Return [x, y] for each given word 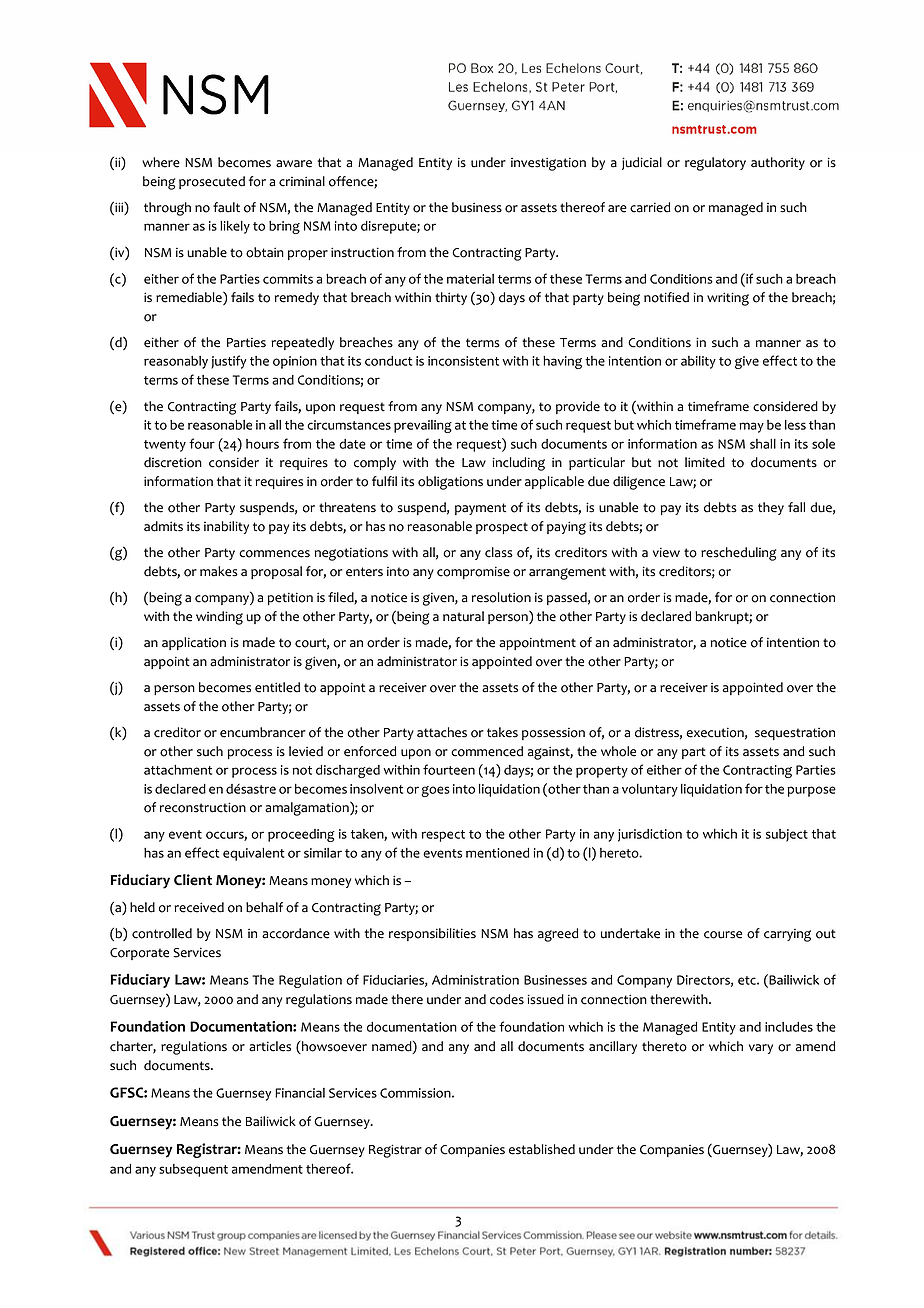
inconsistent [463, 361]
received [199, 907]
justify [229, 362]
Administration [475, 980]
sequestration [795, 733]
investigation [548, 164]
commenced [487, 751]
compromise [473, 572]
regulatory [715, 164]
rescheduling [738, 554]
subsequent [193, 1170]
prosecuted [212, 182]
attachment [178, 770]
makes [219, 571]
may [751, 427]
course [723, 935]
